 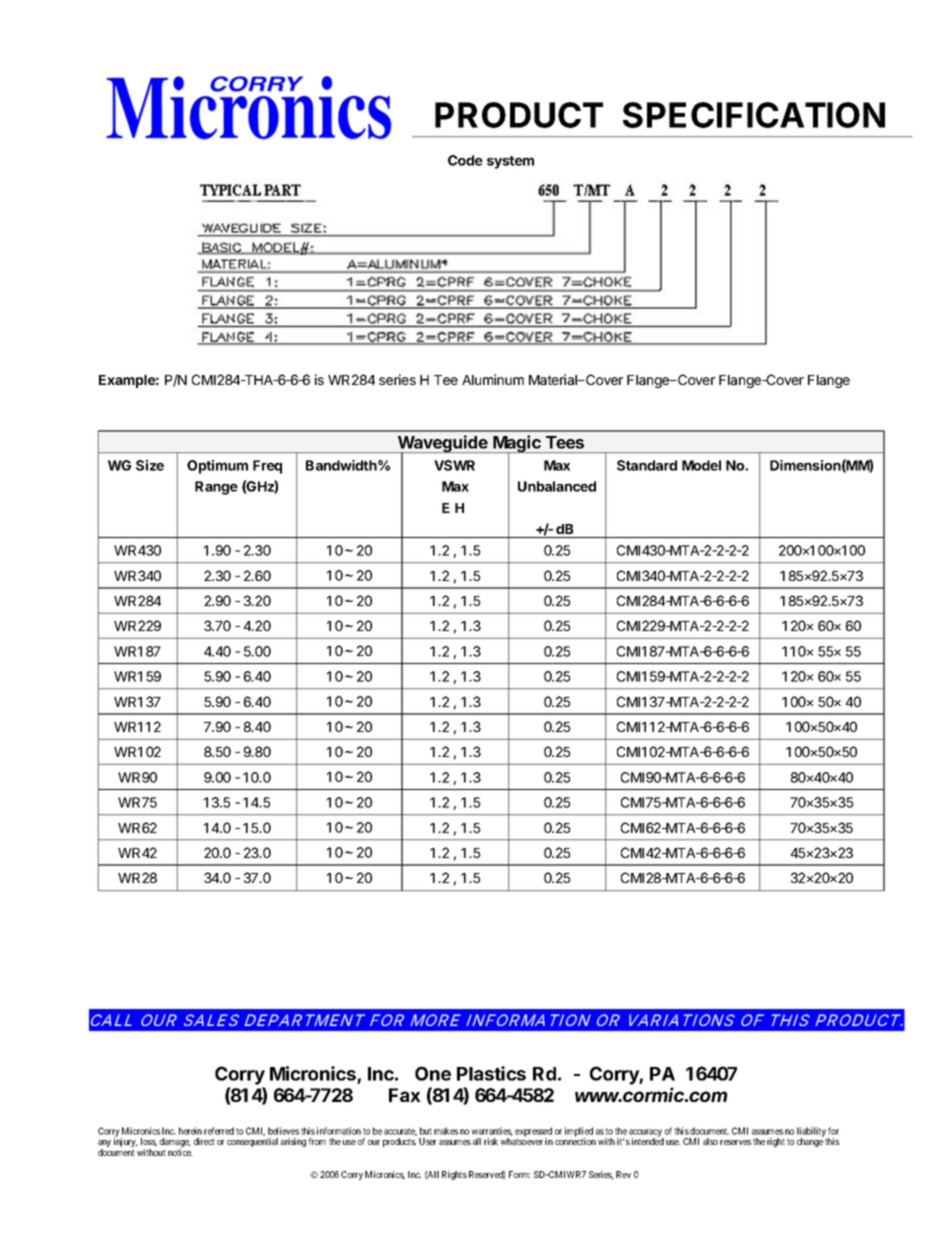 I want to click on VSWR, so click(x=454, y=465).
